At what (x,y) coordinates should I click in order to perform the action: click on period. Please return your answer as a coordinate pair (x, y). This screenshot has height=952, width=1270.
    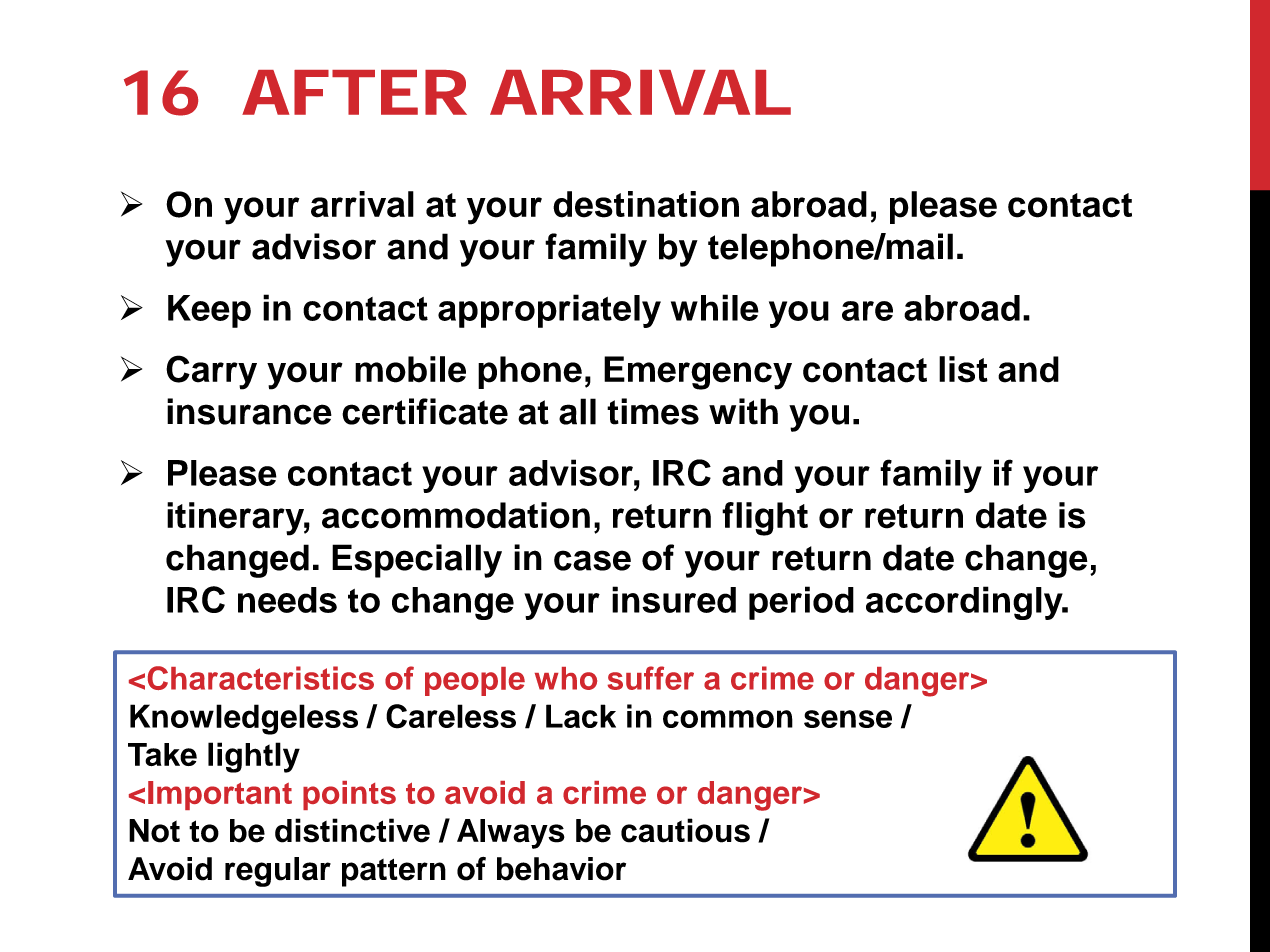
    Looking at the image, I should click on (801, 603).
